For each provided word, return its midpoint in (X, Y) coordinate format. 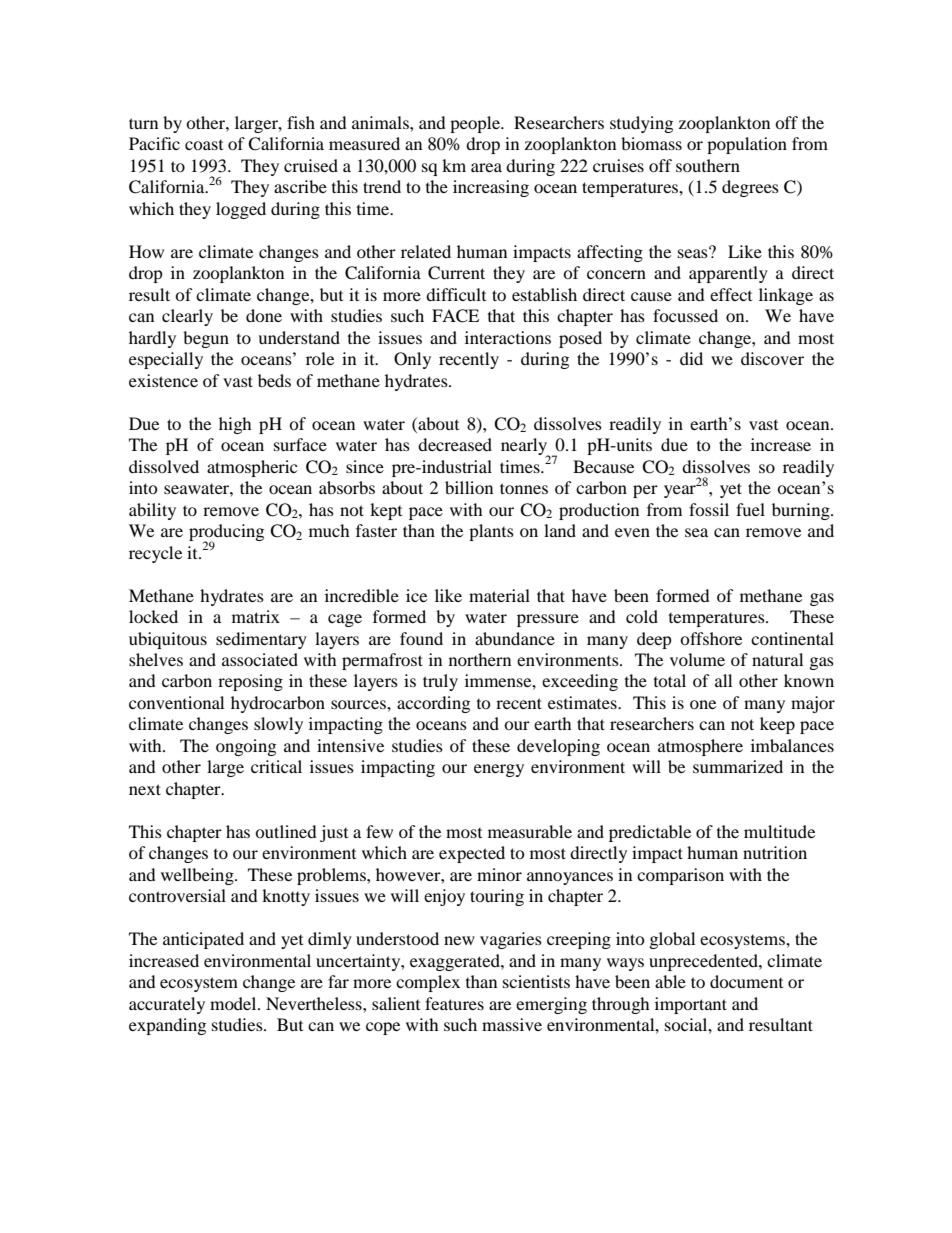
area (486, 167)
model (234, 1003)
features (454, 1003)
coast (204, 145)
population (747, 145)
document (746, 981)
